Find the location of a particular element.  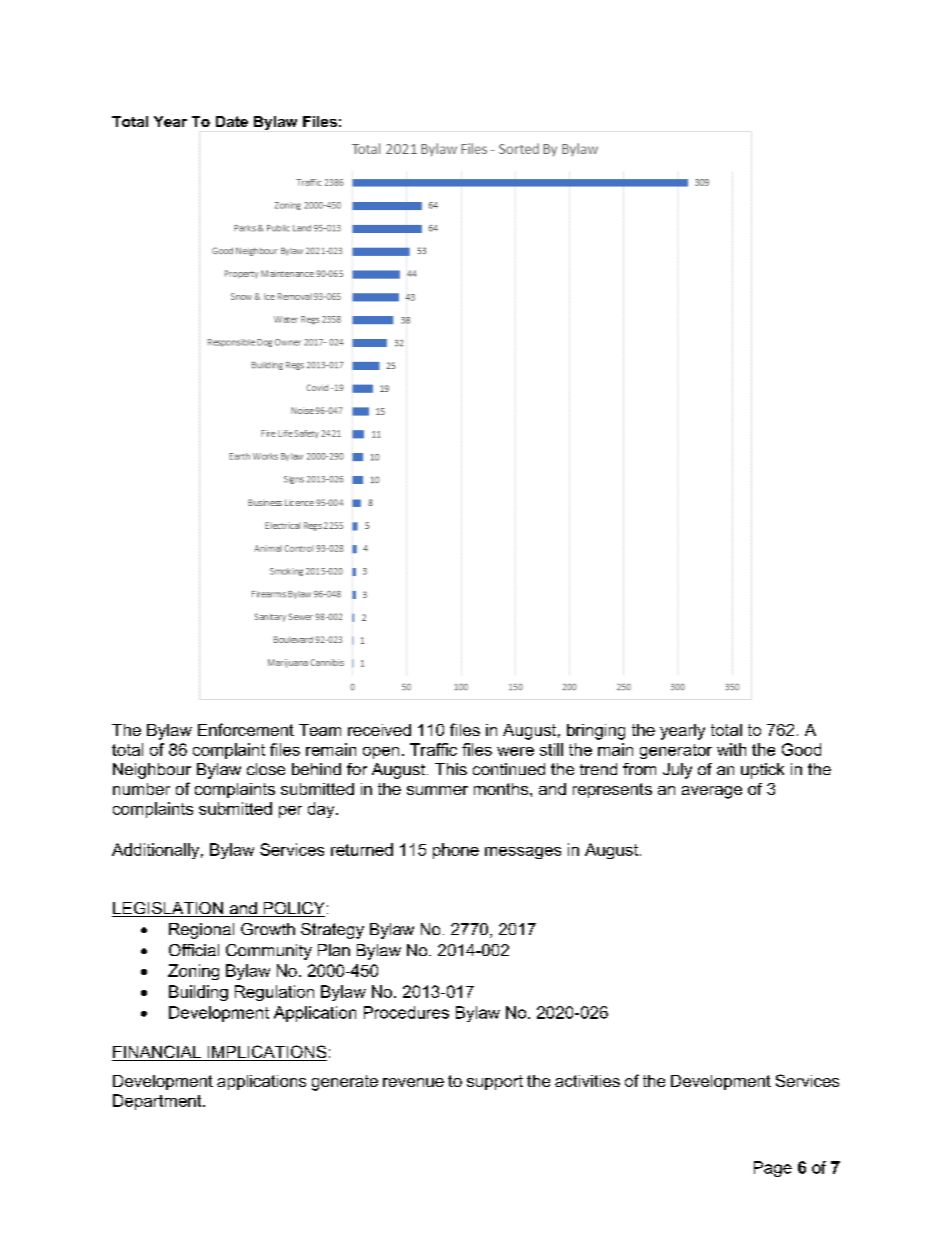

phone is located at coordinates (456, 851).
